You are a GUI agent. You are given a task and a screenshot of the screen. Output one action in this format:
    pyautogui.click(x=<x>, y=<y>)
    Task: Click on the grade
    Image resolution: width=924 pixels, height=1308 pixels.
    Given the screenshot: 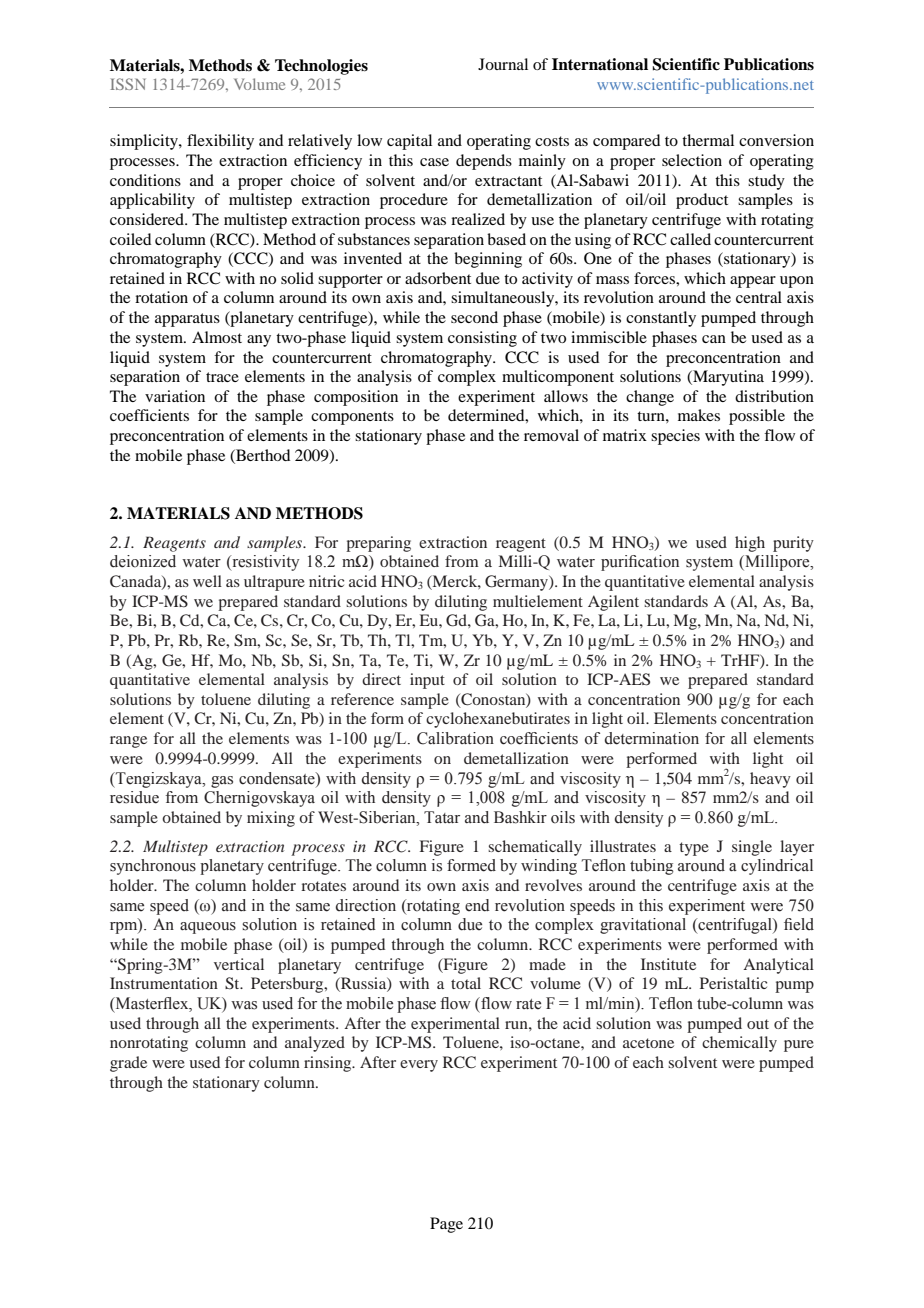 What is the action you would take?
    pyautogui.click(x=128, y=1064)
